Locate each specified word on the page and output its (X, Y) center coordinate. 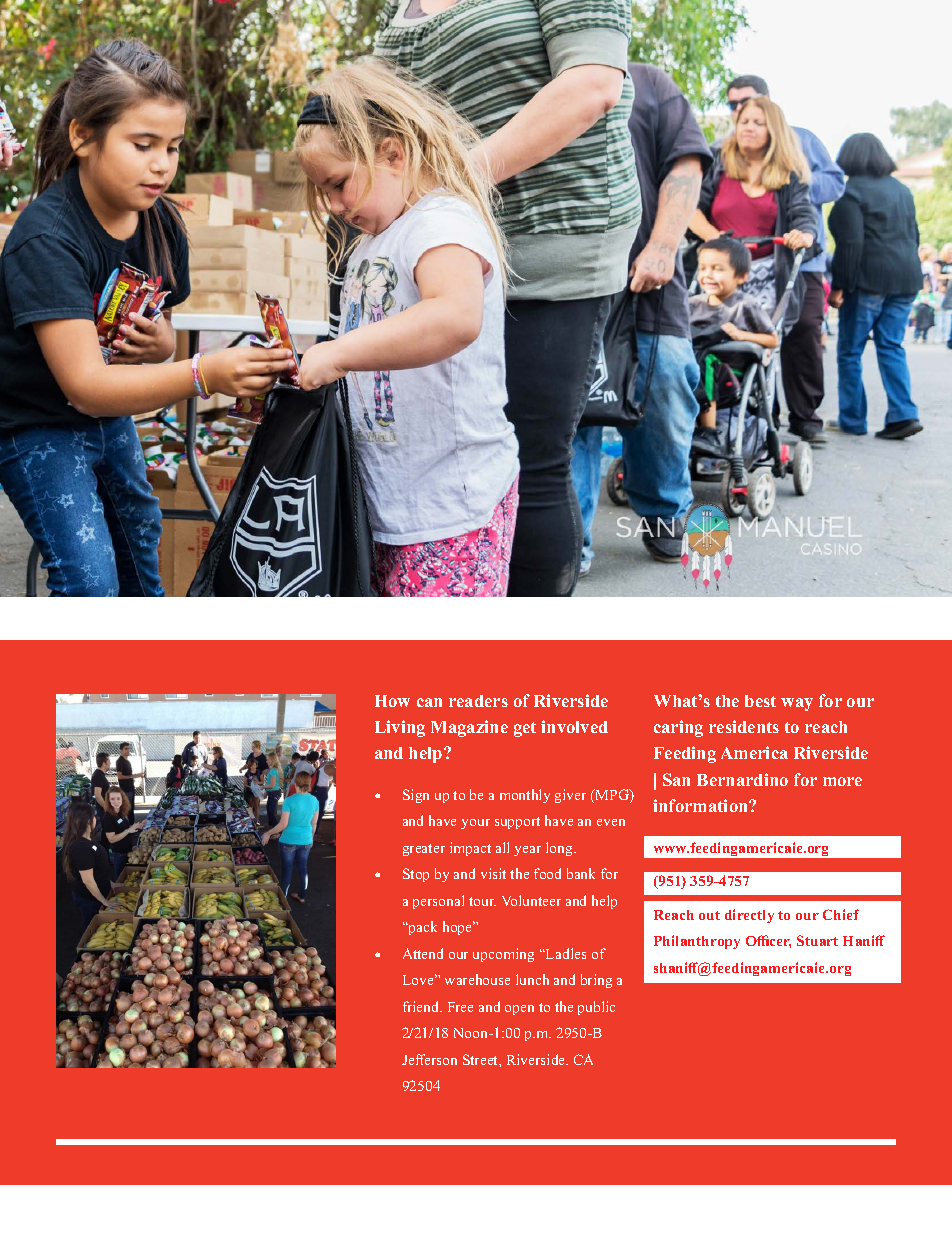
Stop (416, 875)
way (797, 704)
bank (581, 873)
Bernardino (742, 779)
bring (596, 981)
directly (749, 916)
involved (574, 726)
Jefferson (429, 1059)
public (596, 1008)
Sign (416, 796)
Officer (768, 941)
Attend (423, 953)
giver (570, 796)
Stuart (817, 940)
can (429, 702)
